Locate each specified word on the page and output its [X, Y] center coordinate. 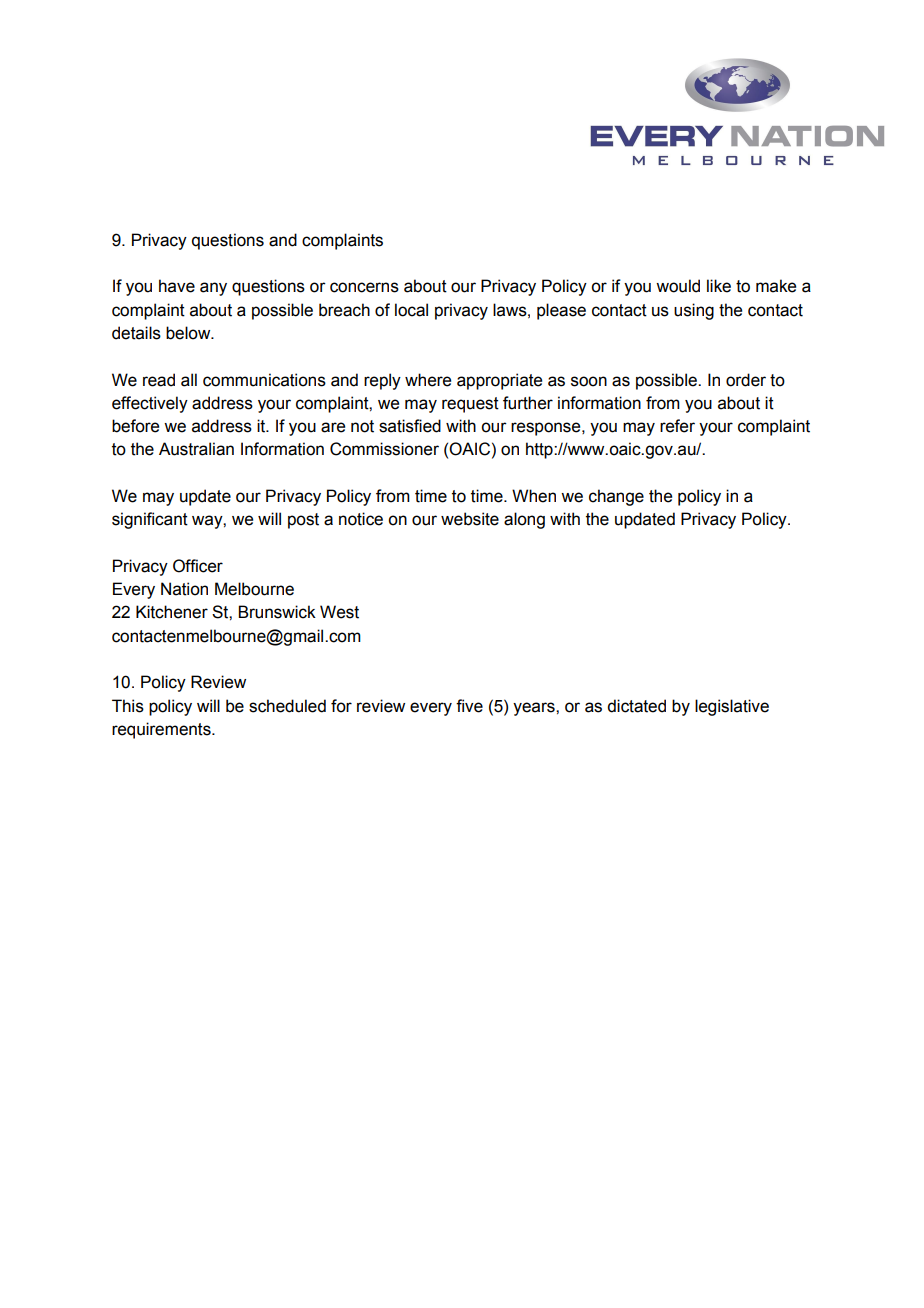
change [616, 497]
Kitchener [172, 612]
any [213, 289]
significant [150, 520]
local [411, 310]
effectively [150, 404]
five [469, 706]
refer [677, 426]
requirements [162, 730]
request [470, 405]
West [339, 612]
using [694, 311]
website [470, 519]
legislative [732, 707]
